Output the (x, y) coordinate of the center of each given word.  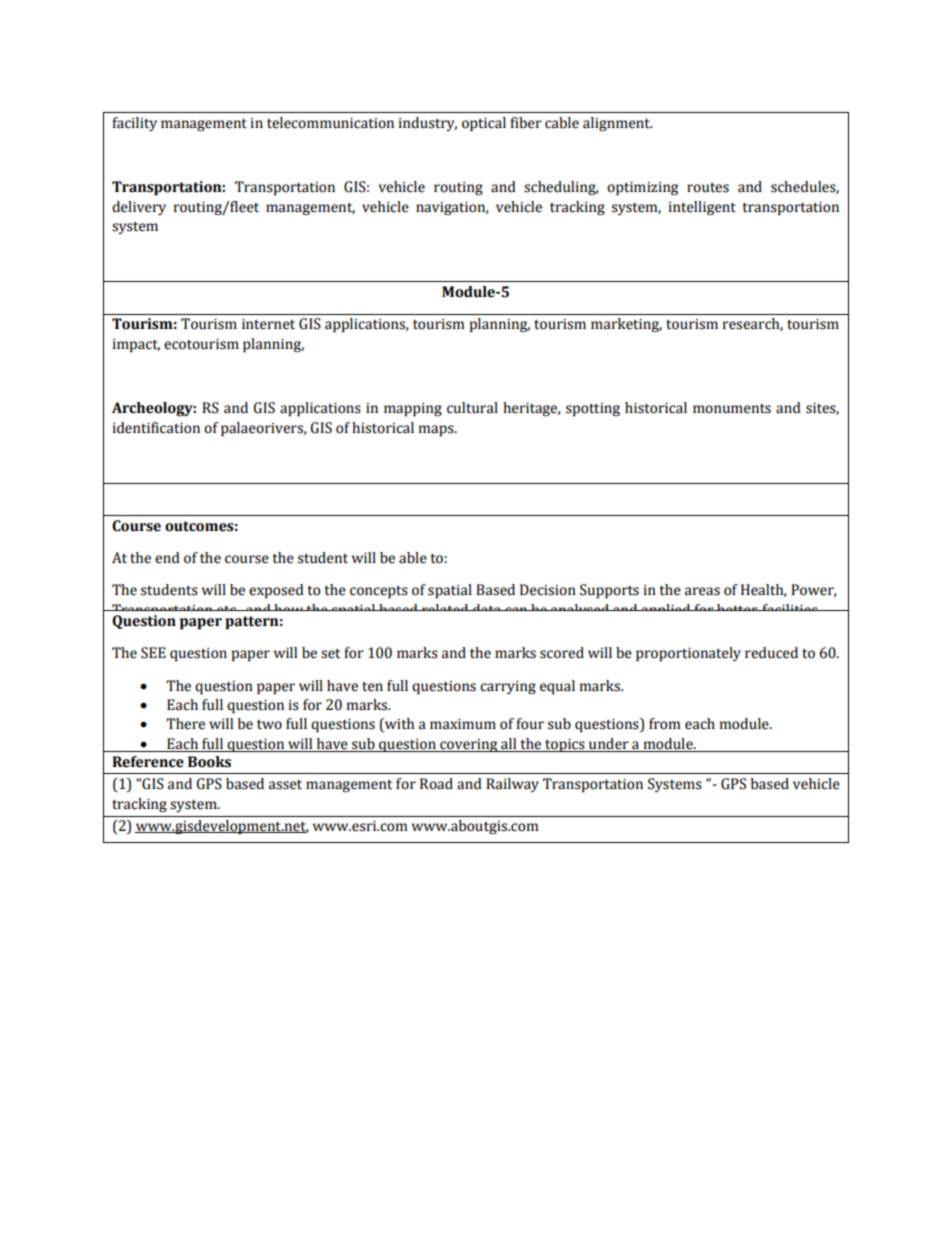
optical (484, 124)
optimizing (642, 188)
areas (702, 591)
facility (134, 124)
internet (268, 324)
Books (209, 762)
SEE (153, 653)
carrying (508, 687)
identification (156, 428)
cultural (472, 408)
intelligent (702, 208)
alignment (617, 124)
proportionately (688, 654)
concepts (379, 592)
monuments (732, 409)
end (167, 558)
